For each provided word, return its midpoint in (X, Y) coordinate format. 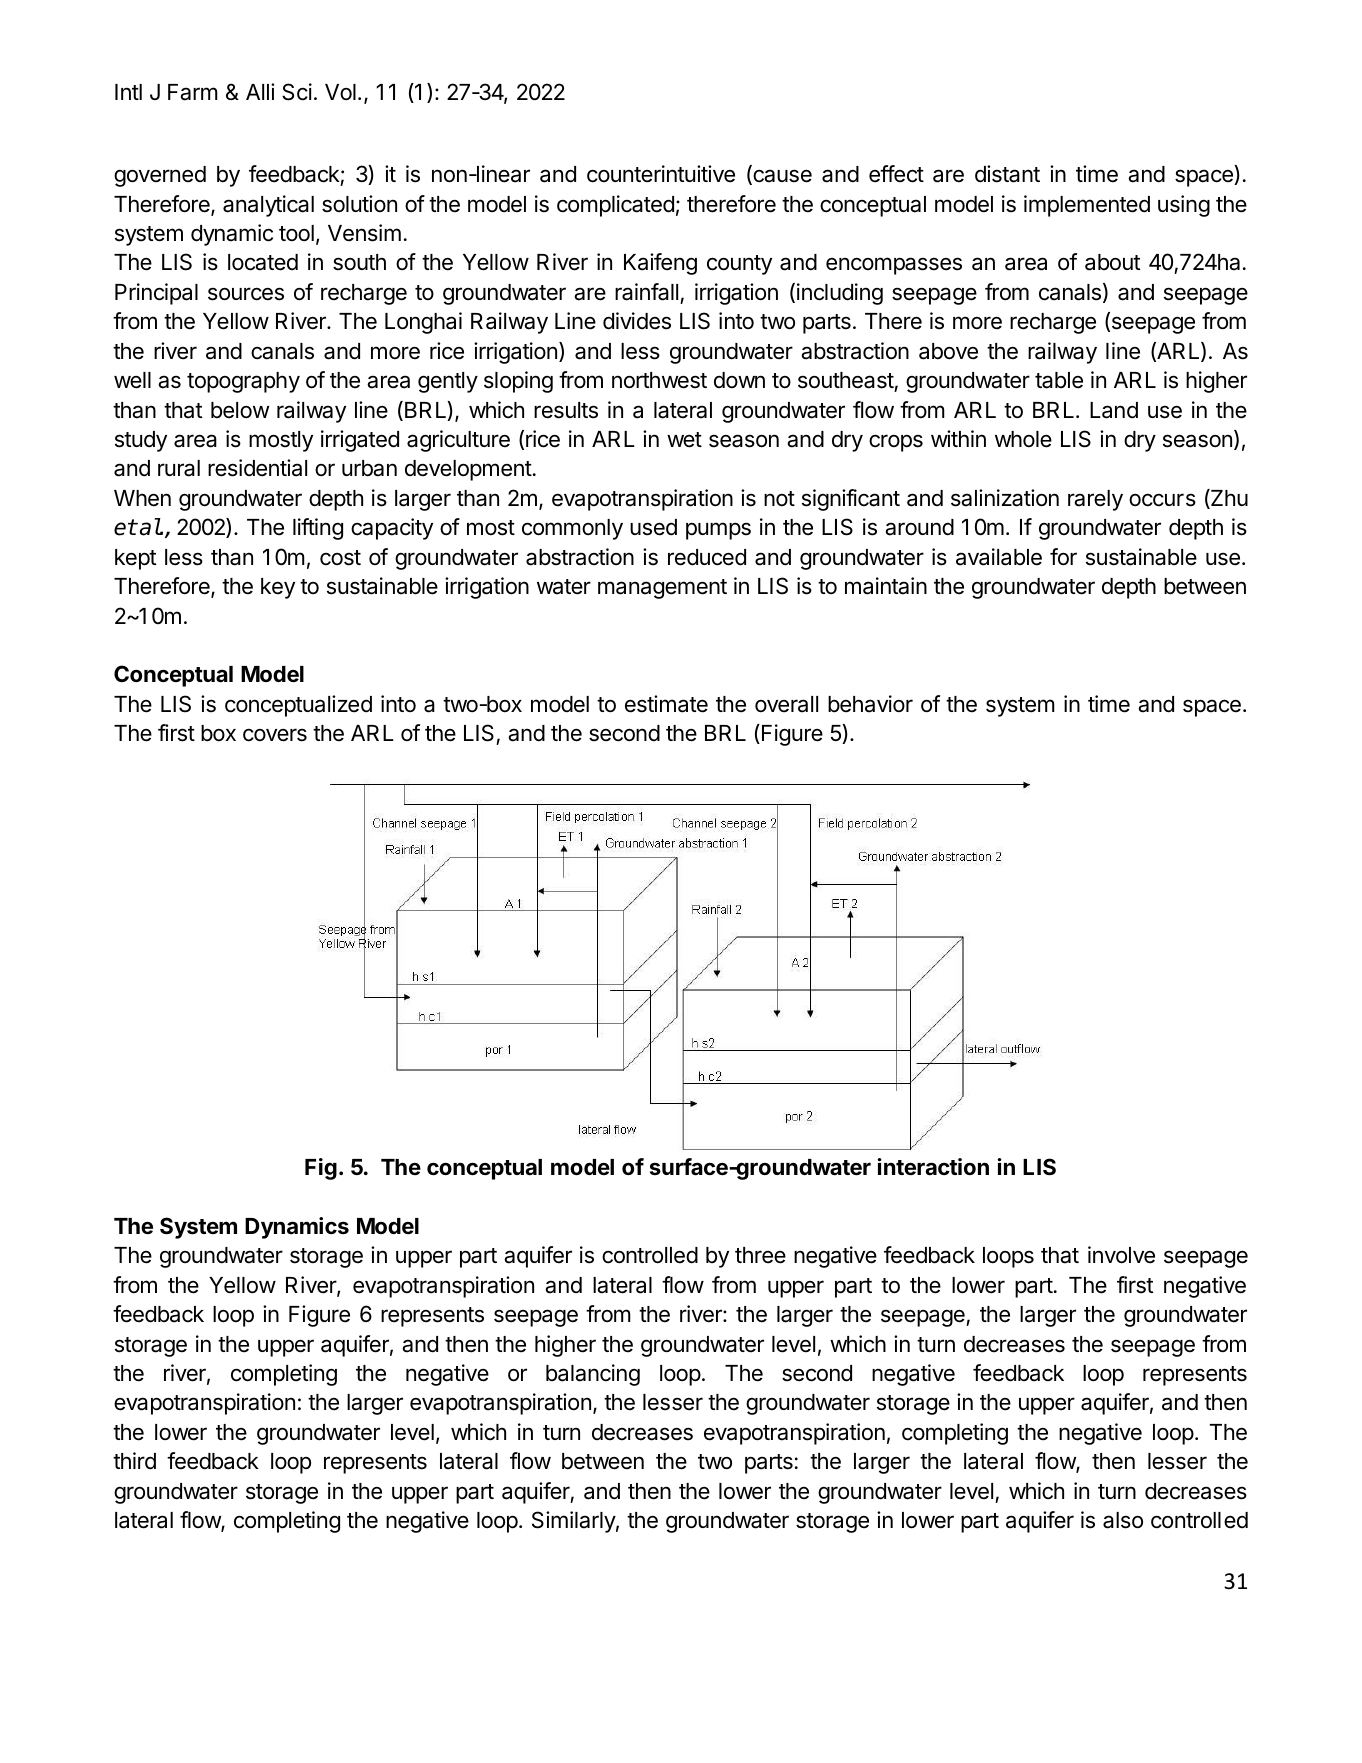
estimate (666, 704)
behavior (870, 704)
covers (275, 735)
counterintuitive (661, 174)
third (134, 1461)
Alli (260, 91)
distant (1007, 174)
